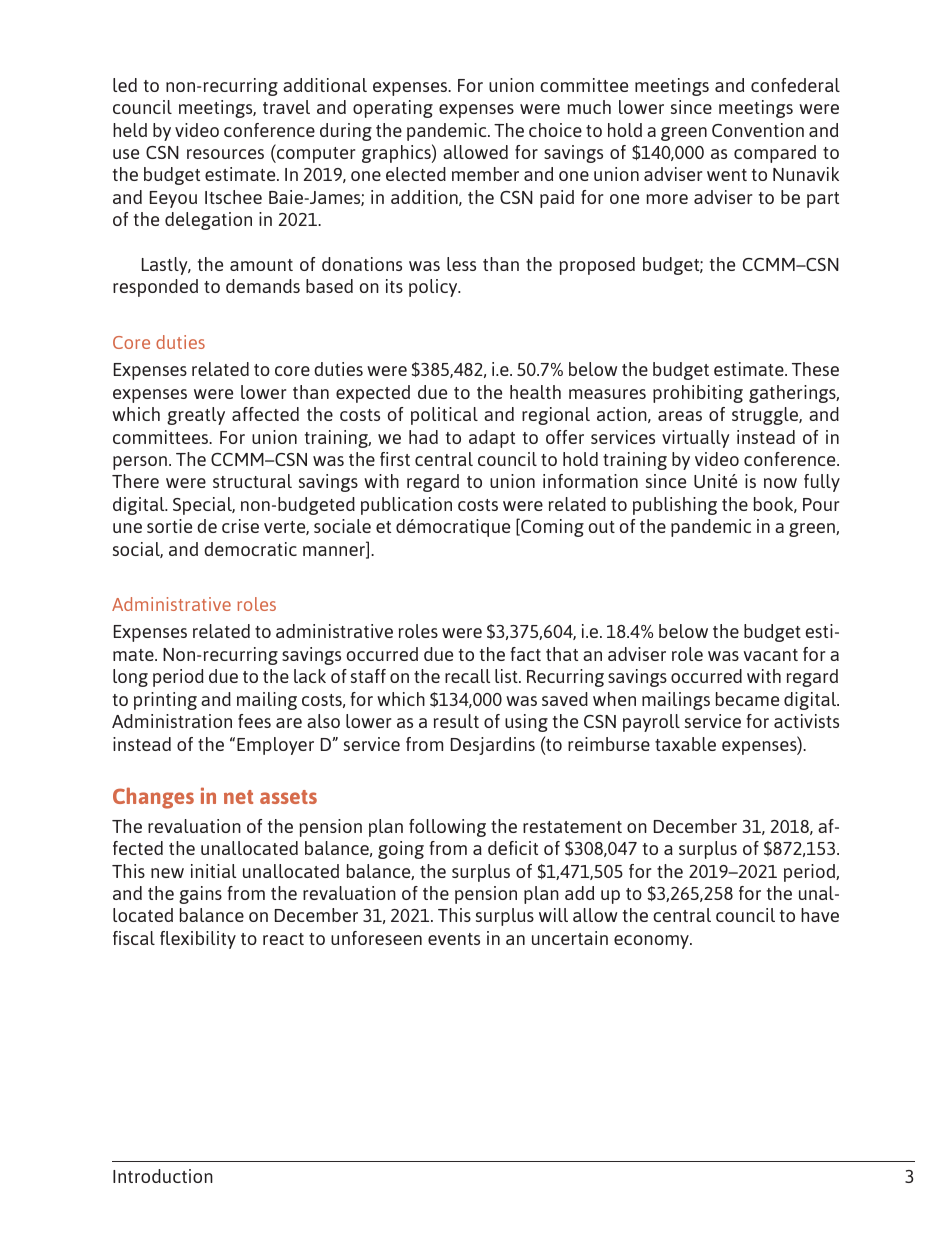  What do you see at coordinates (454, 939) in the screenshot?
I see `events` at bounding box center [454, 939].
